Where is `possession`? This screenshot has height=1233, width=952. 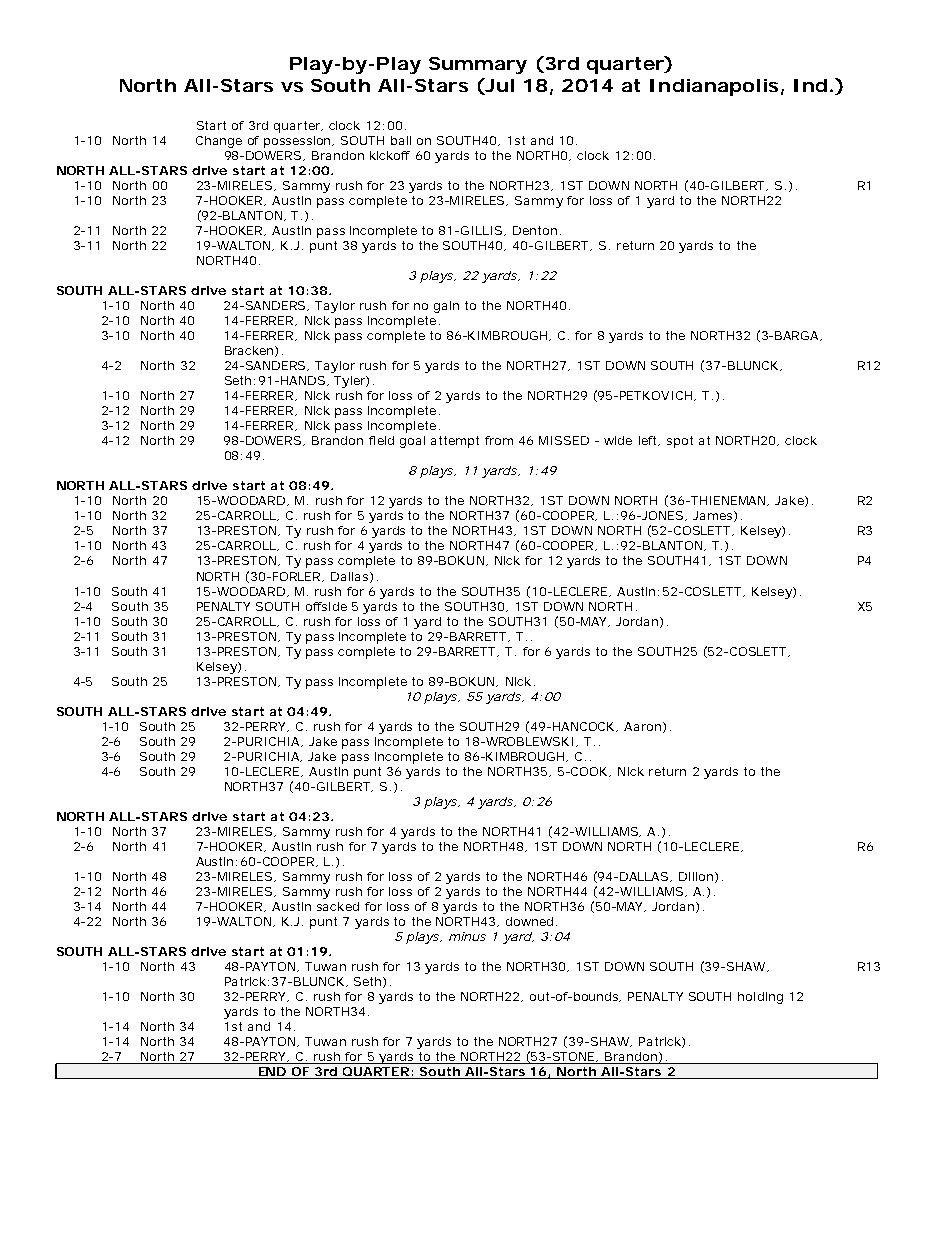
possession is located at coordinates (297, 142).
